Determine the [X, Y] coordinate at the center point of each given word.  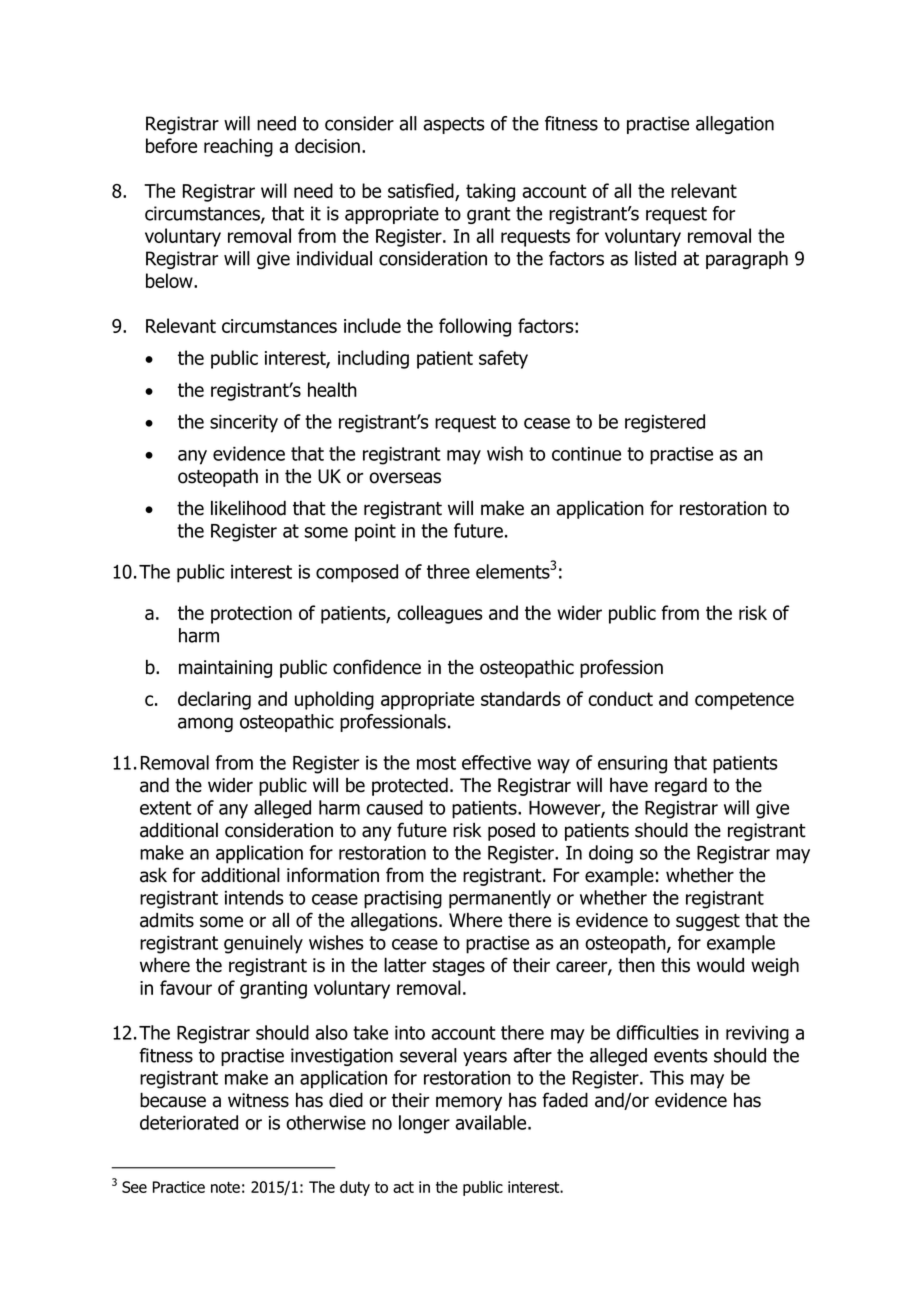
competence [744, 701]
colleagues [440, 614]
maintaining [225, 669]
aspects [454, 125]
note [225, 1187]
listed [655, 258]
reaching [238, 147]
